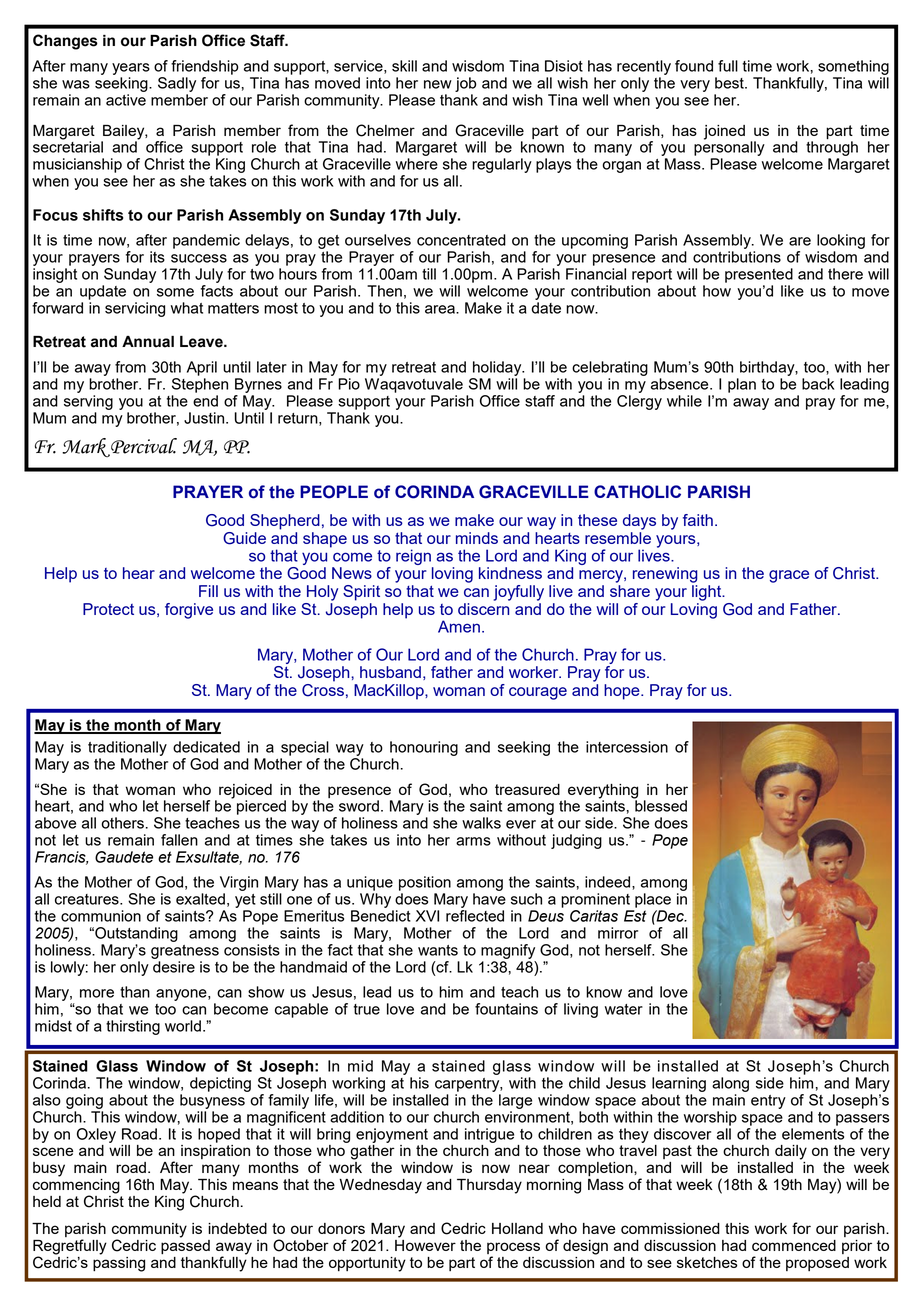 This image has height=1308, width=924. What do you see at coordinates (179, 840) in the image?
I see `fallen` at bounding box center [179, 840].
